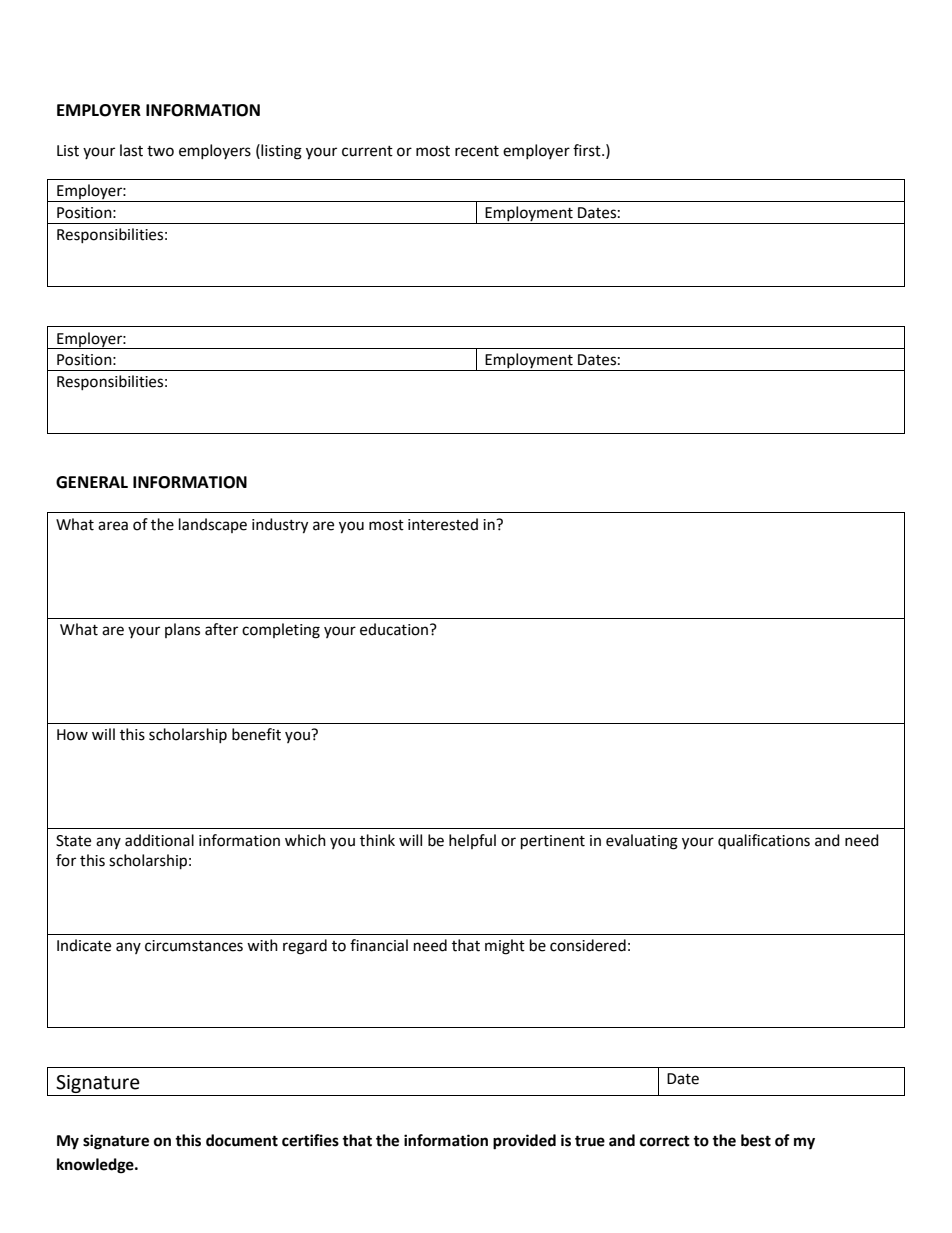 The image size is (952, 1233). What do you see at coordinates (160, 151) in the screenshot?
I see `two` at bounding box center [160, 151].
